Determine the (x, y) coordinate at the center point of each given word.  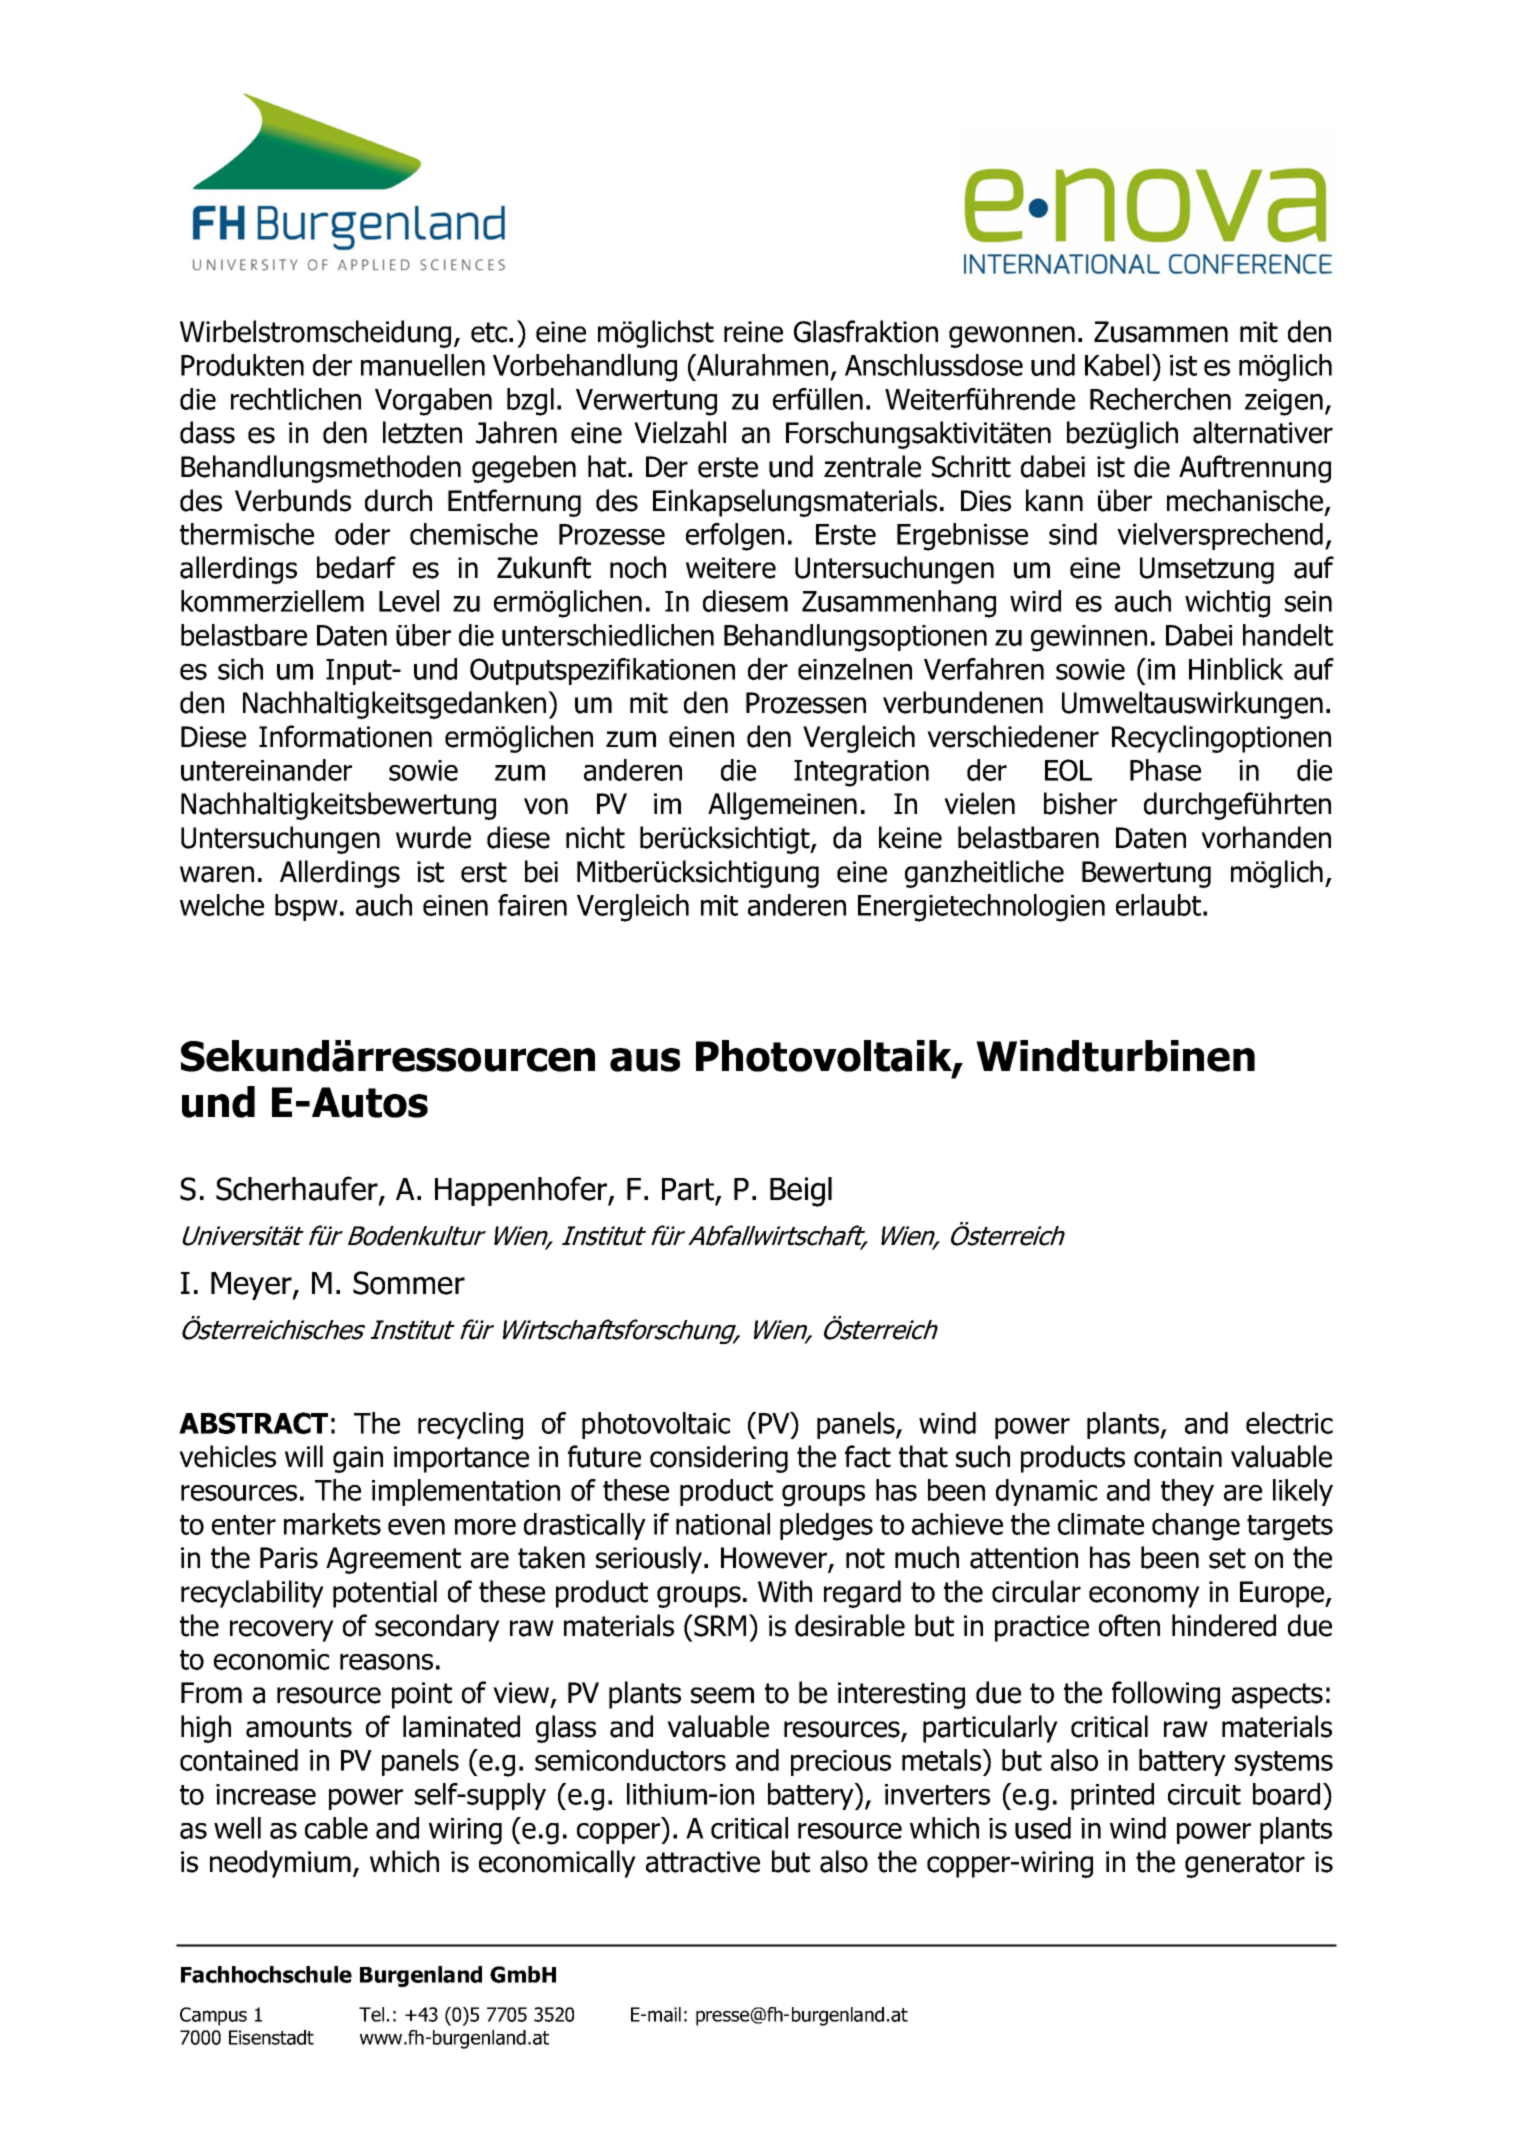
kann (1054, 500)
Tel (371, 2014)
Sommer (409, 1283)
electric (1289, 1423)
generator (1245, 1865)
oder (362, 534)
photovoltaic (656, 1425)
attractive (703, 1862)
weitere (731, 568)
